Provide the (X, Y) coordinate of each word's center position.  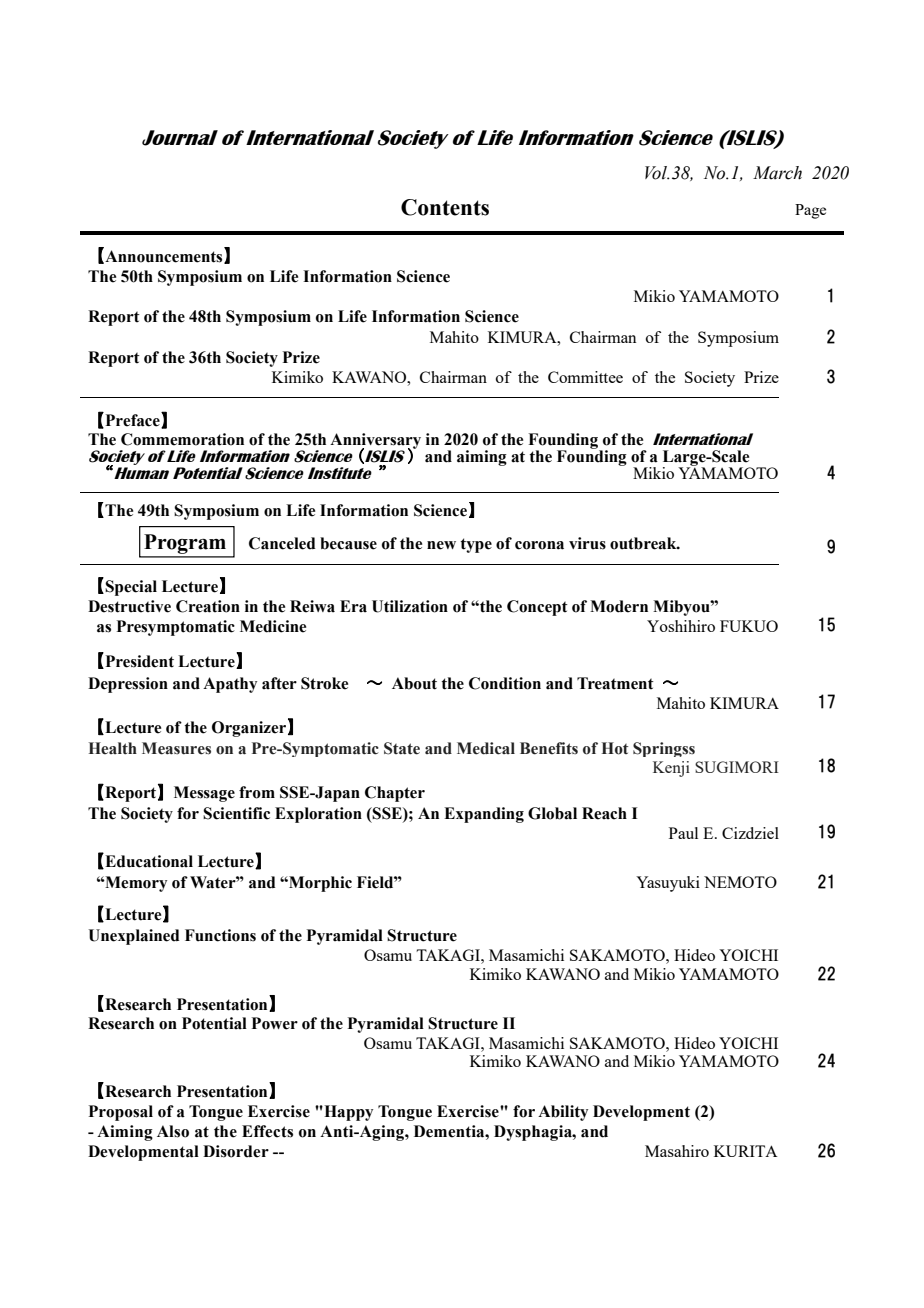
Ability (563, 1113)
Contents (445, 207)
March (777, 173)
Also (173, 1131)
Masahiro (677, 1151)
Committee (585, 377)
